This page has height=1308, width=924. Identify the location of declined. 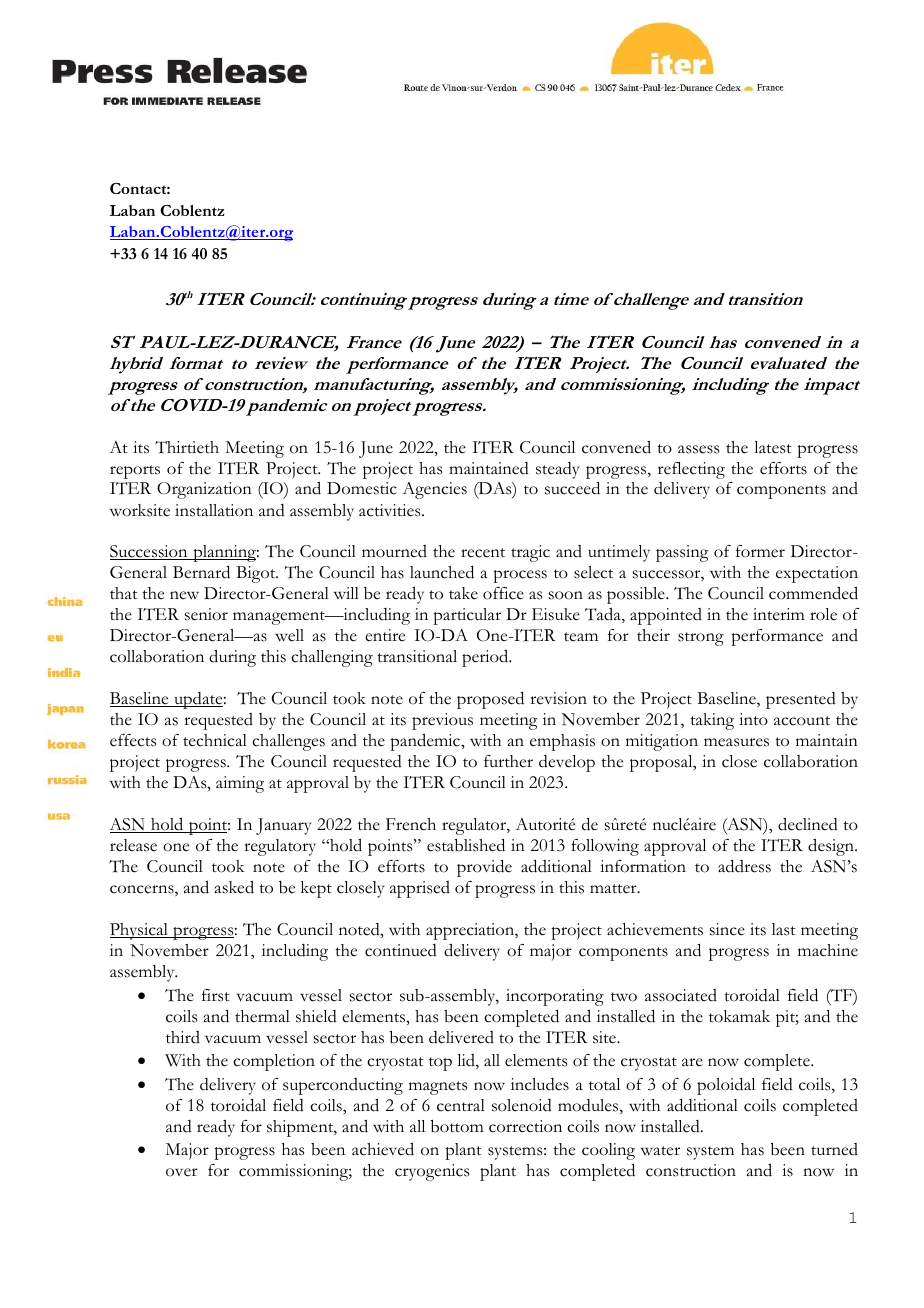
(808, 824).
